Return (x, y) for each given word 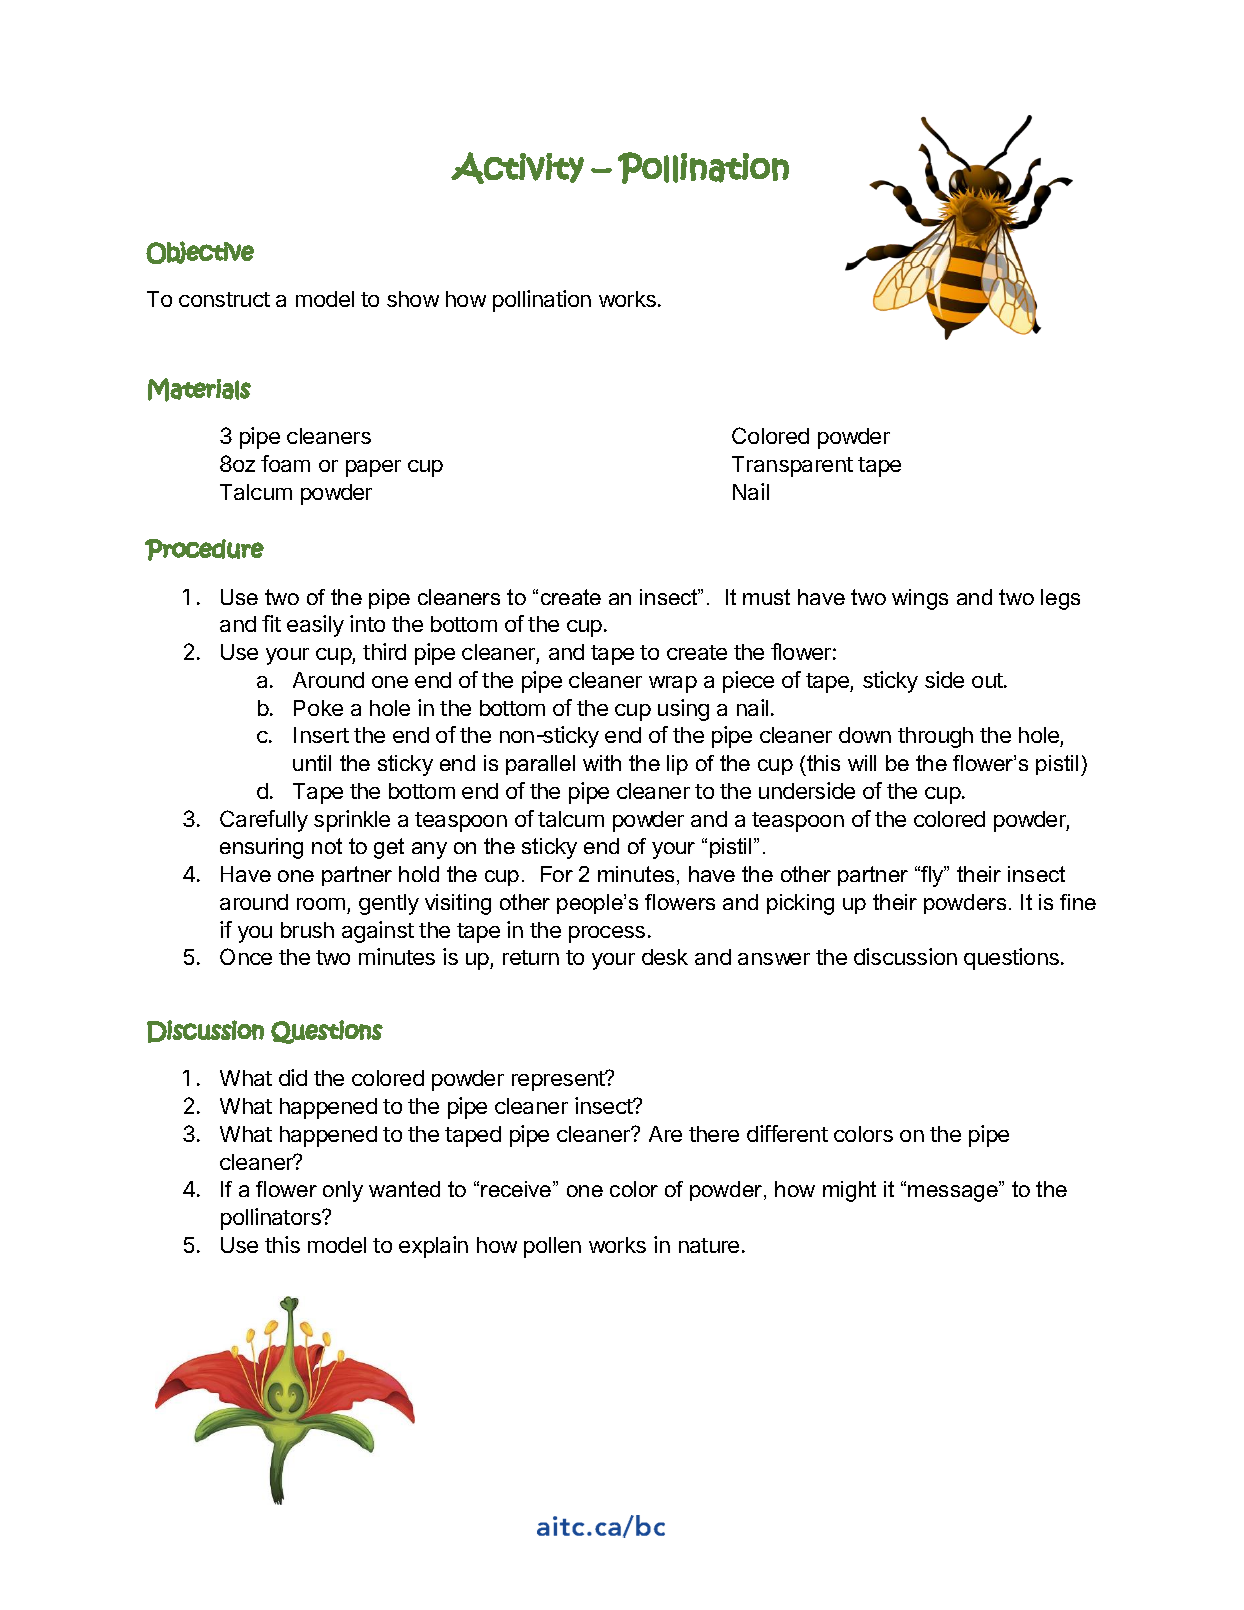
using (683, 710)
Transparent (792, 466)
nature (709, 1245)
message (954, 1193)
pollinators (272, 1219)
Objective (200, 252)
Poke (318, 708)
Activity (517, 168)
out (987, 680)
